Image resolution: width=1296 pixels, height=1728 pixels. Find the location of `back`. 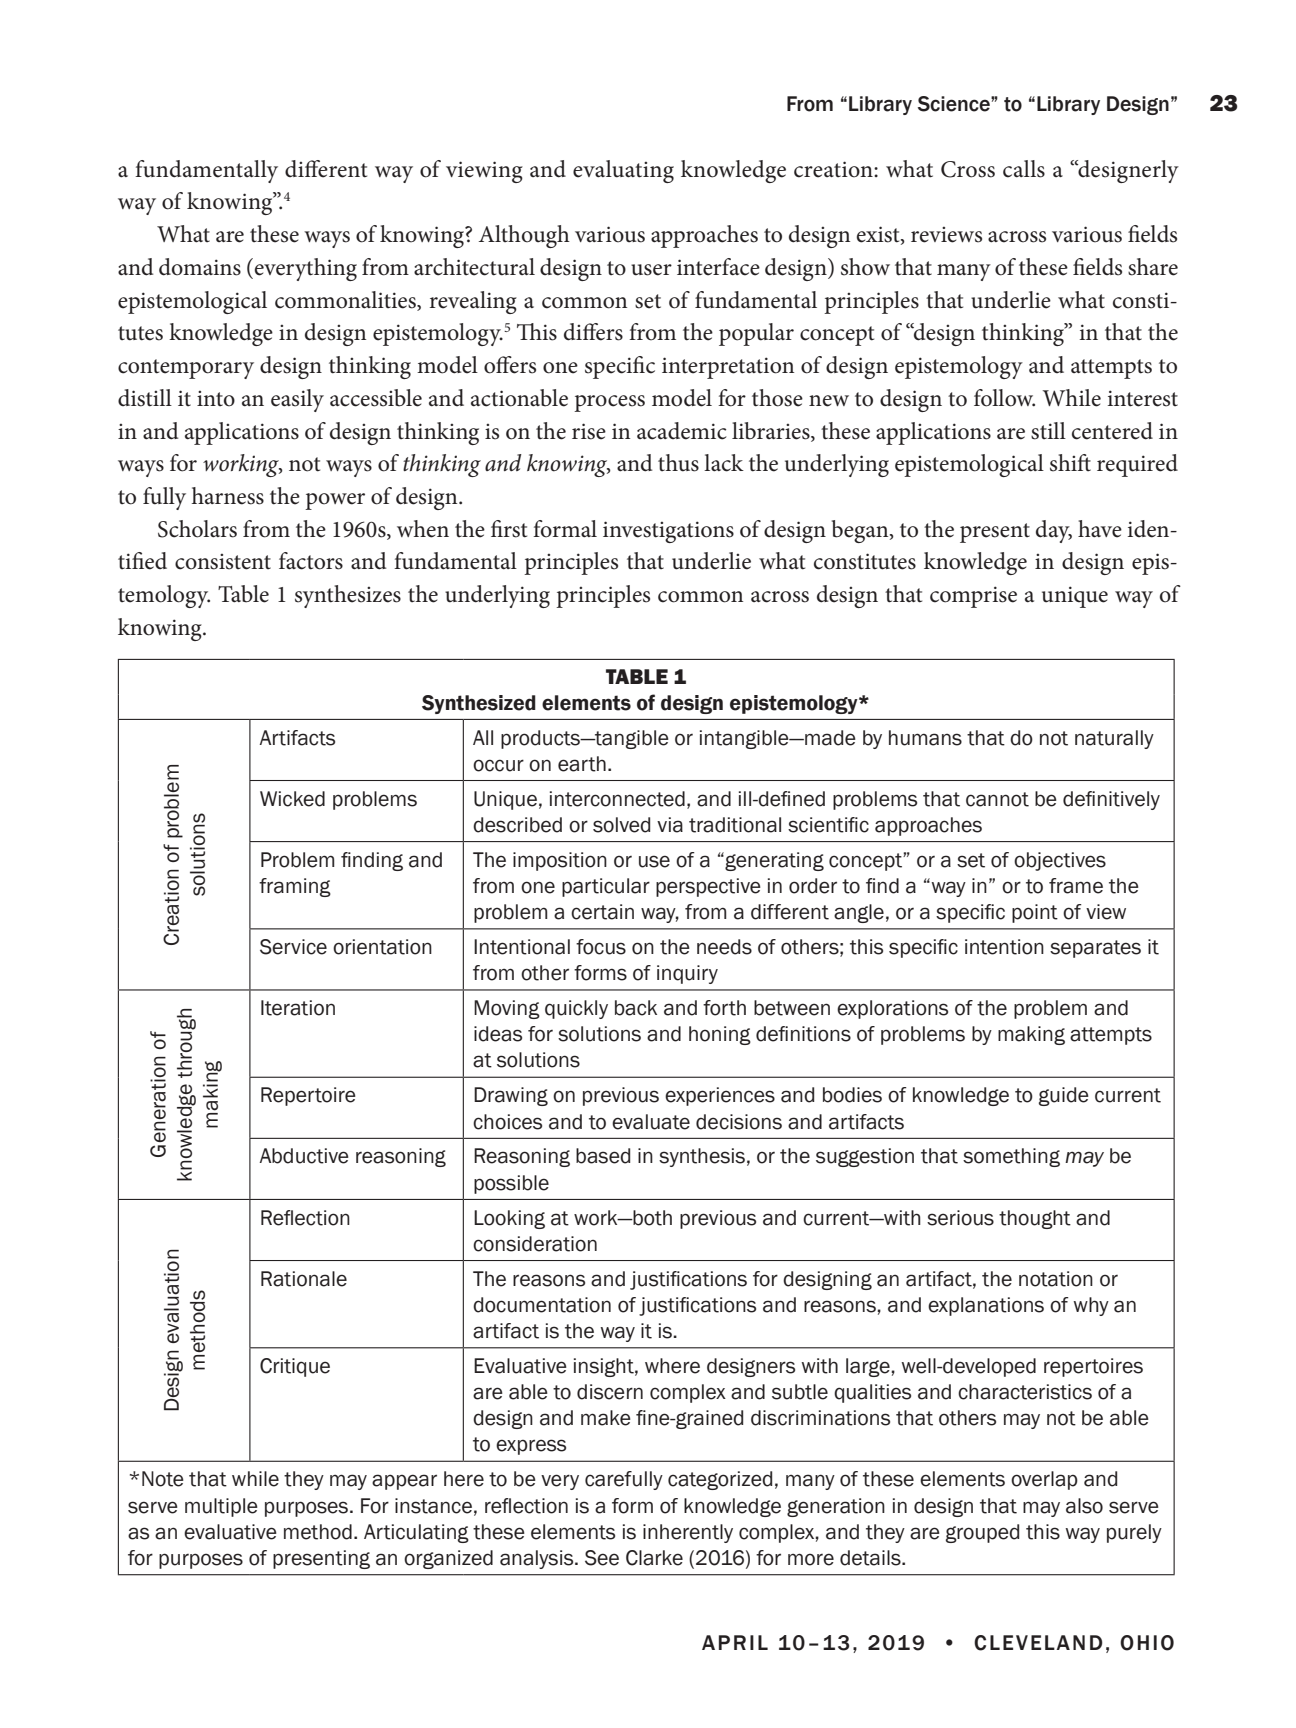

back is located at coordinates (636, 1008).
